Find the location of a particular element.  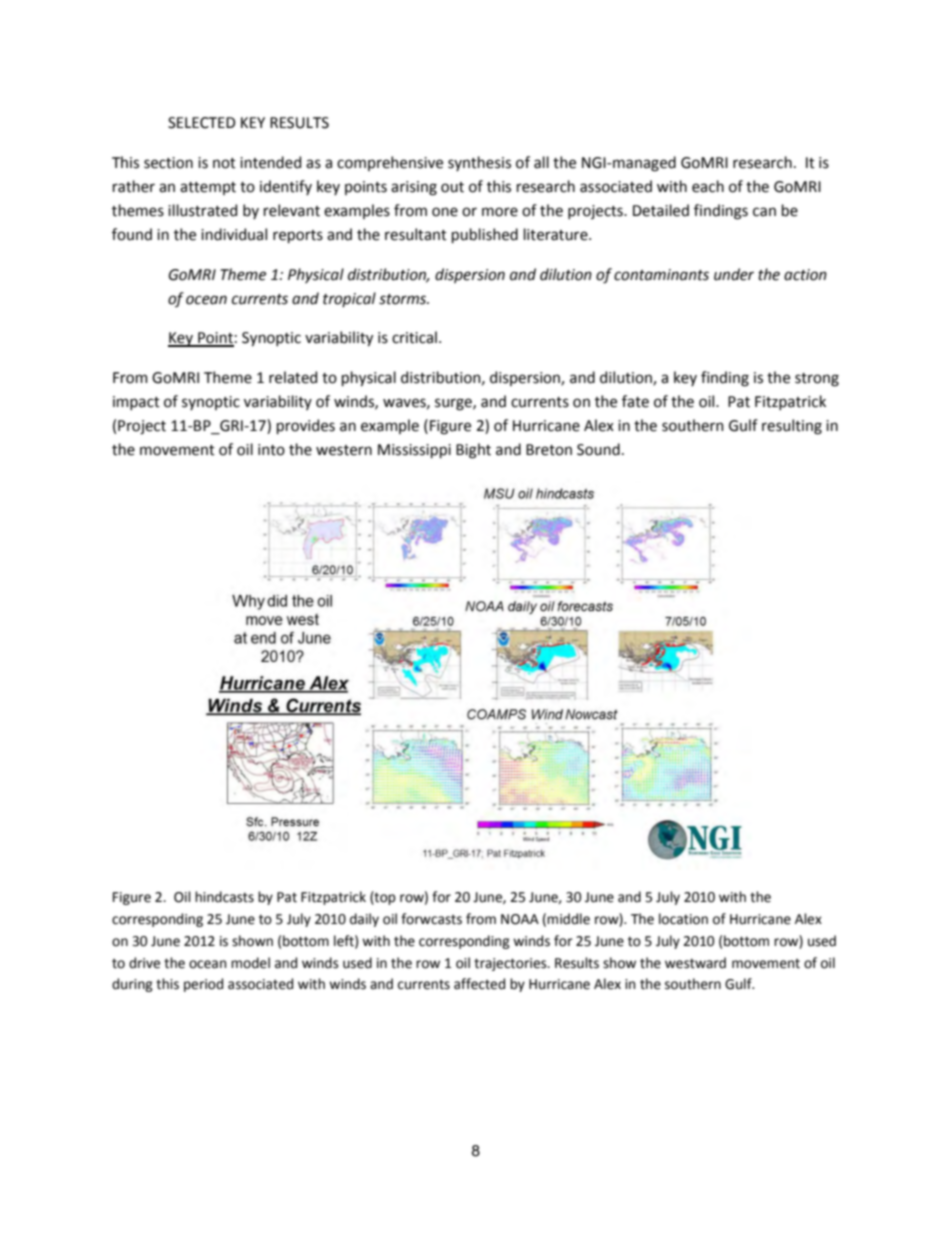

not is located at coordinates (224, 163).
